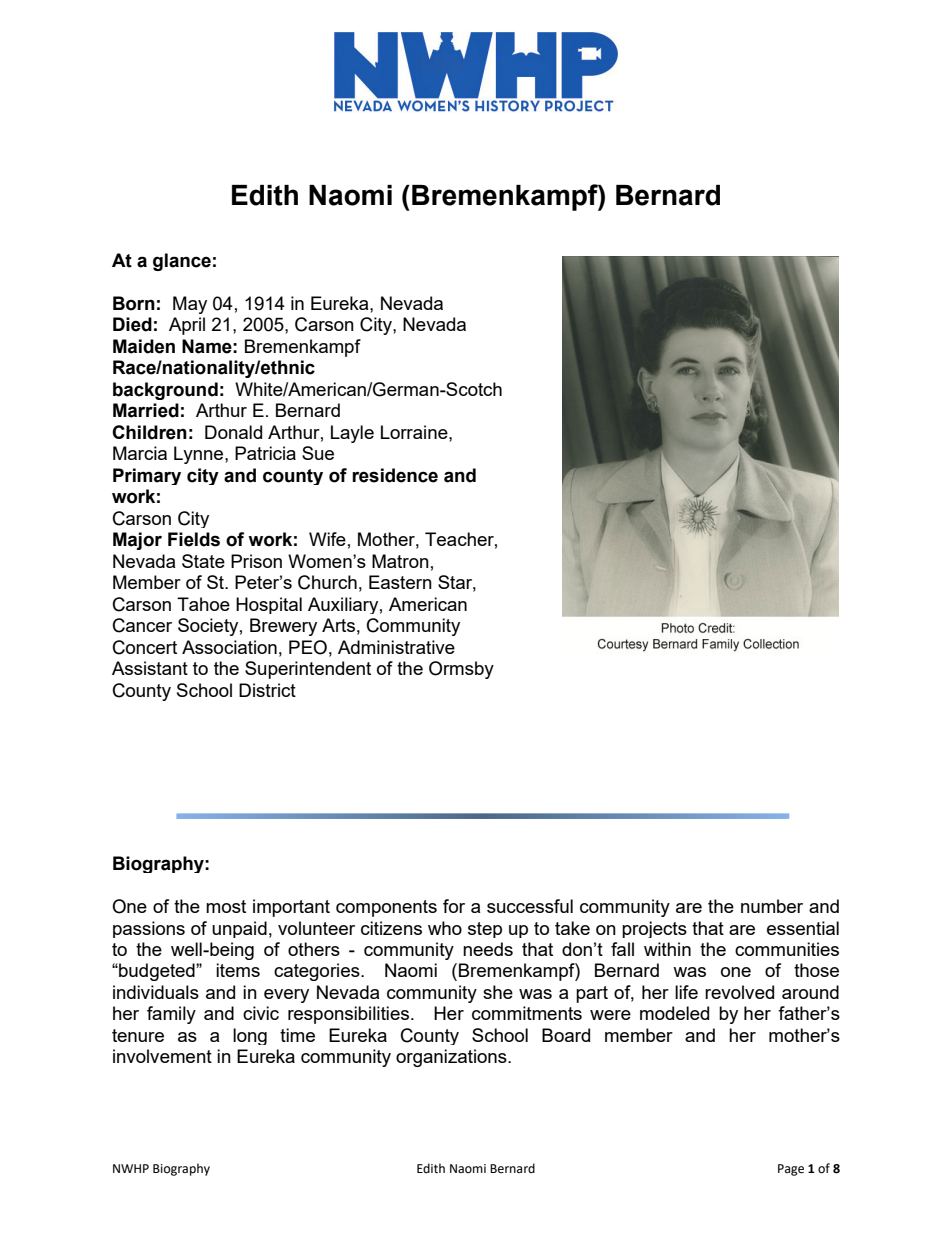 Image resolution: width=952 pixels, height=1233 pixels. What do you see at coordinates (452, 1058) in the screenshot?
I see `organizations` at bounding box center [452, 1058].
